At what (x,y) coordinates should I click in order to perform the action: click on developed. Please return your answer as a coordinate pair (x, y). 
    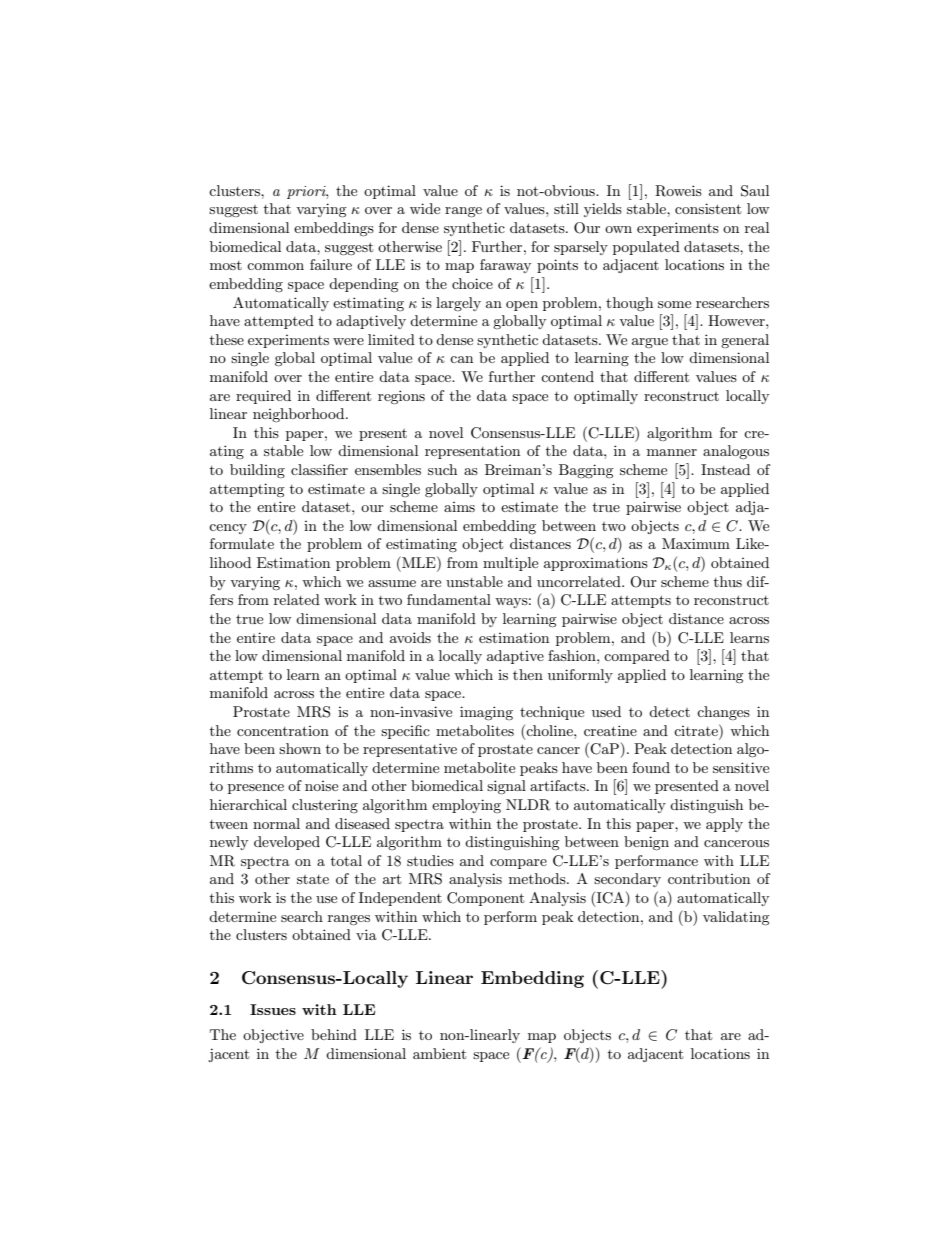
    Looking at the image, I should click on (287, 843).
